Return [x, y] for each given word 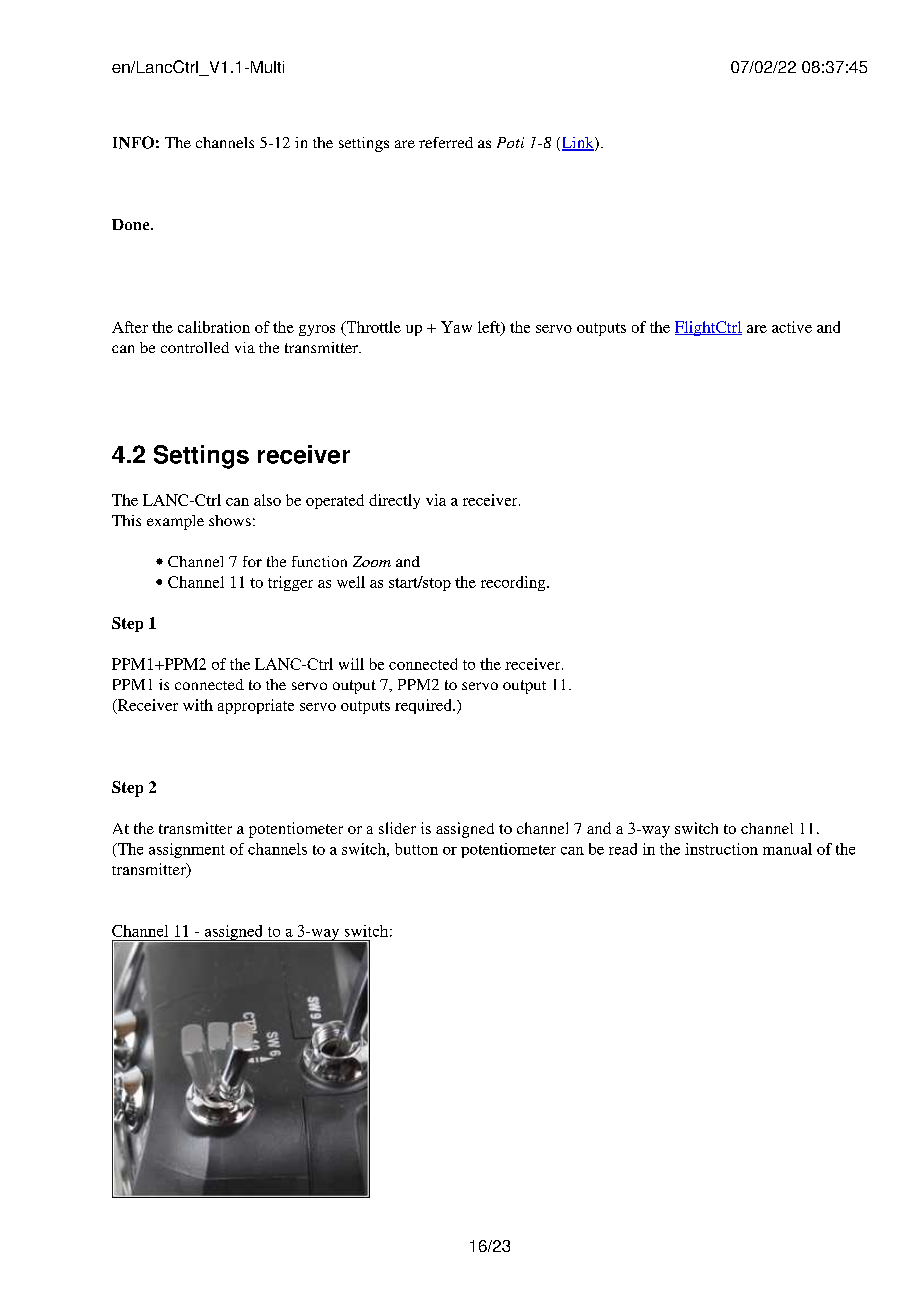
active [792, 327]
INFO [133, 142]
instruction [721, 849]
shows [230, 520]
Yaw [456, 327]
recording [514, 583]
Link [577, 144]
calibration [214, 327]
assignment [187, 850]
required [424, 706]
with [198, 705]
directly [394, 501]
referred [446, 142]
